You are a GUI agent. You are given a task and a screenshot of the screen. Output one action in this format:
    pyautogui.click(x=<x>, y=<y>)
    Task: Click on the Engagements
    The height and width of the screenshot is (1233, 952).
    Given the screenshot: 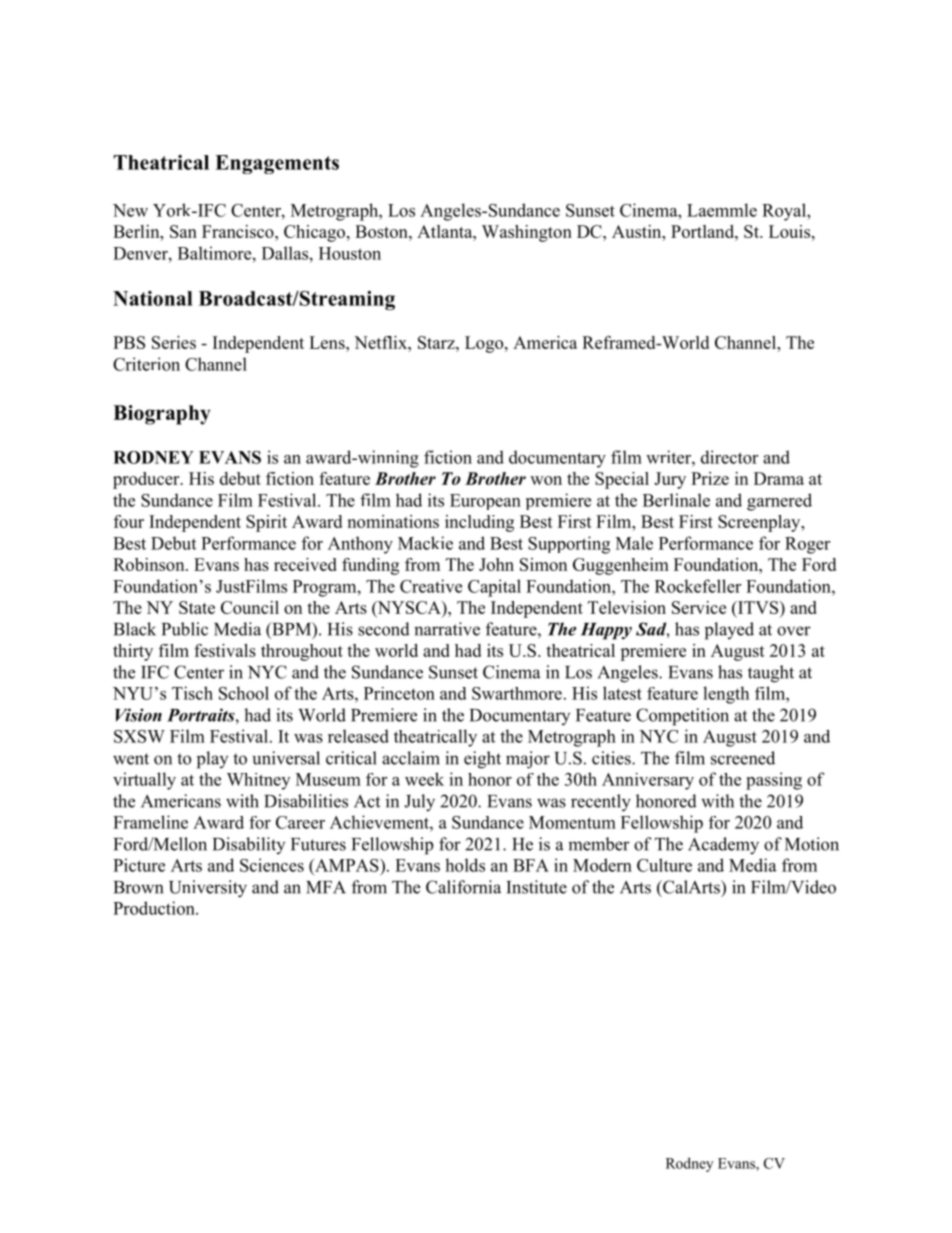 What is the action you would take?
    pyautogui.click(x=277, y=164)
